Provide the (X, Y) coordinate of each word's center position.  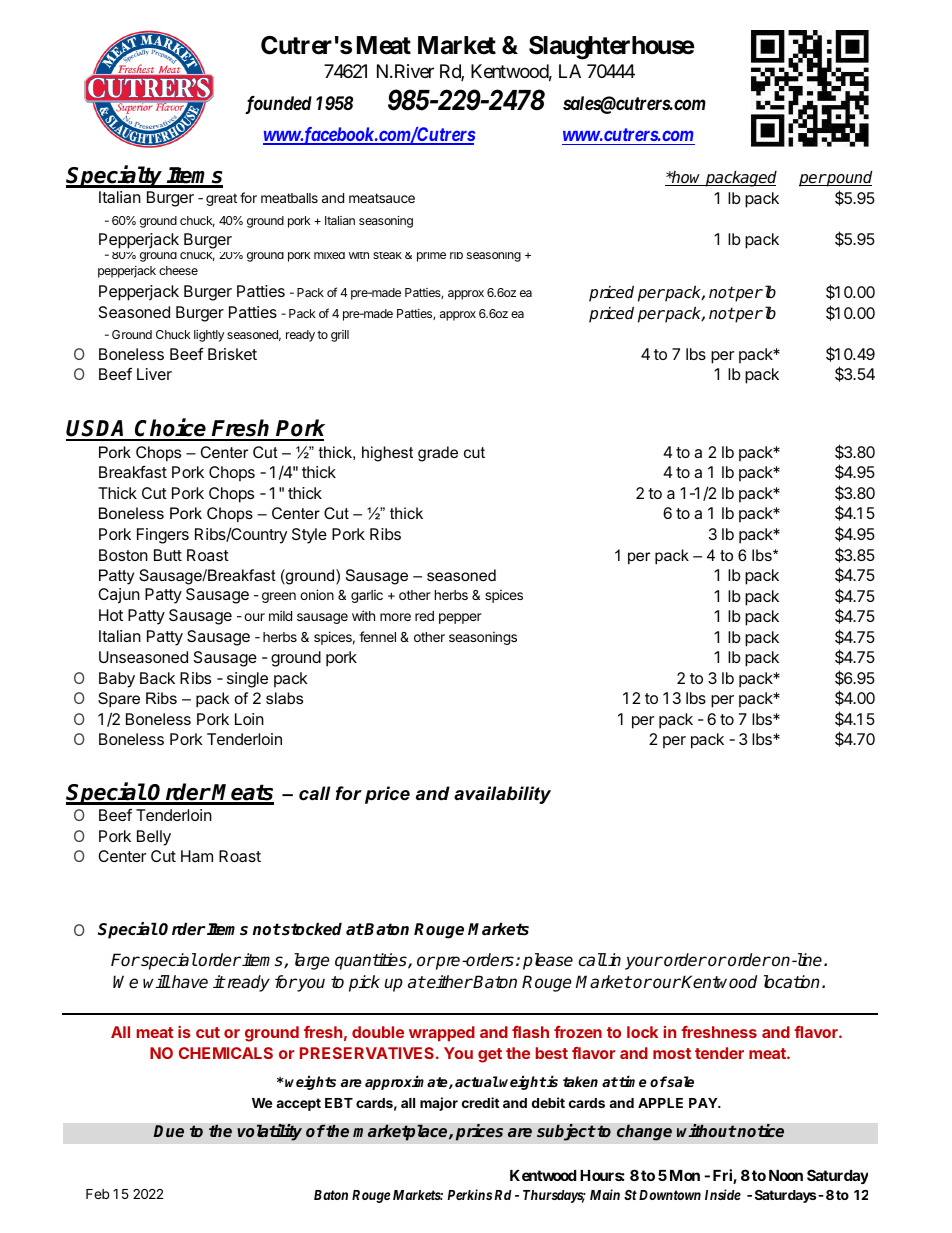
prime (431, 257)
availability (502, 795)
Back (157, 678)
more (395, 617)
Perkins (469, 1194)
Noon (786, 1175)
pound (848, 178)
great (221, 199)
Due (169, 1131)
